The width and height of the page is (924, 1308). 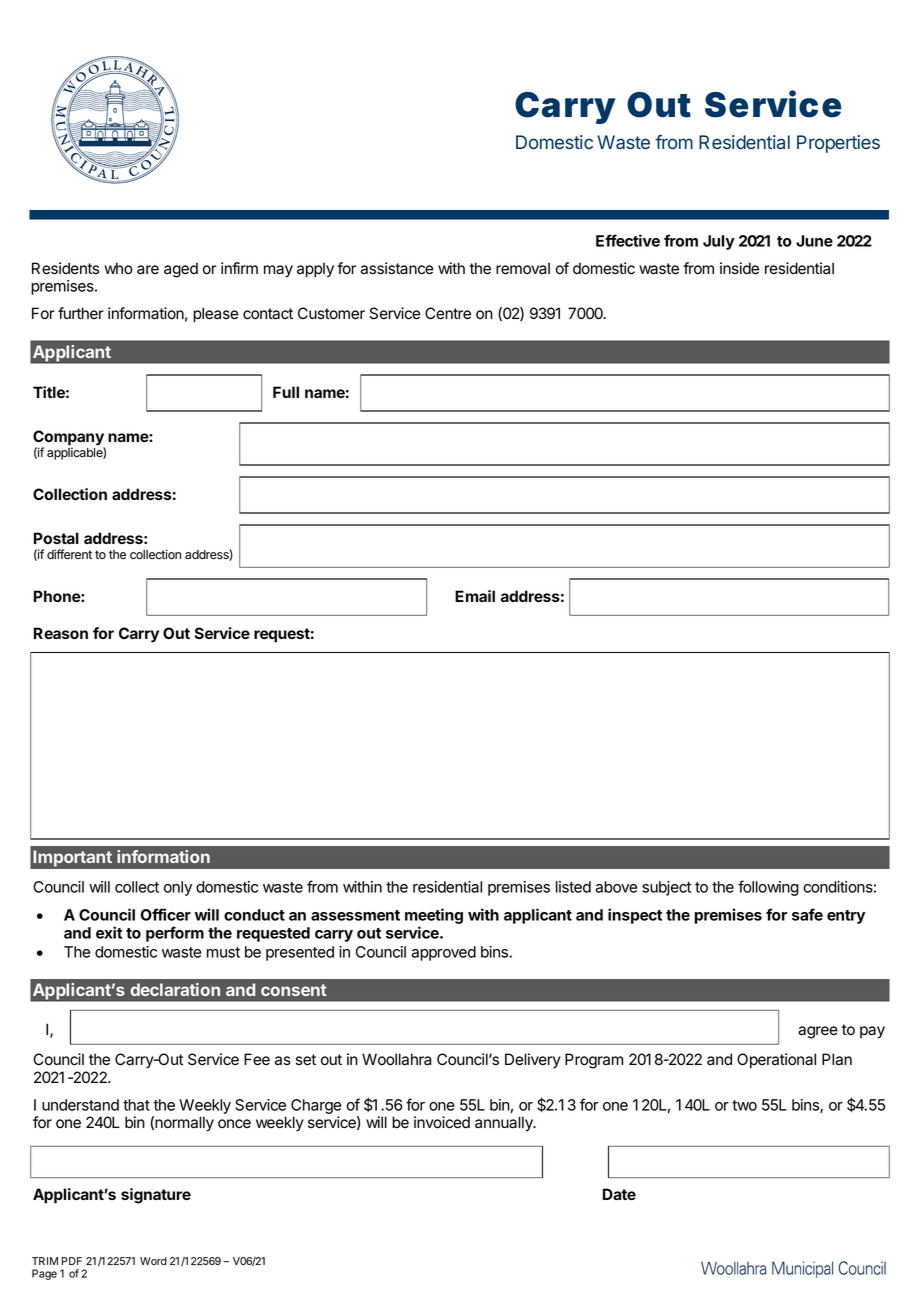 I want to click on following, so click(x=768, y=888).
